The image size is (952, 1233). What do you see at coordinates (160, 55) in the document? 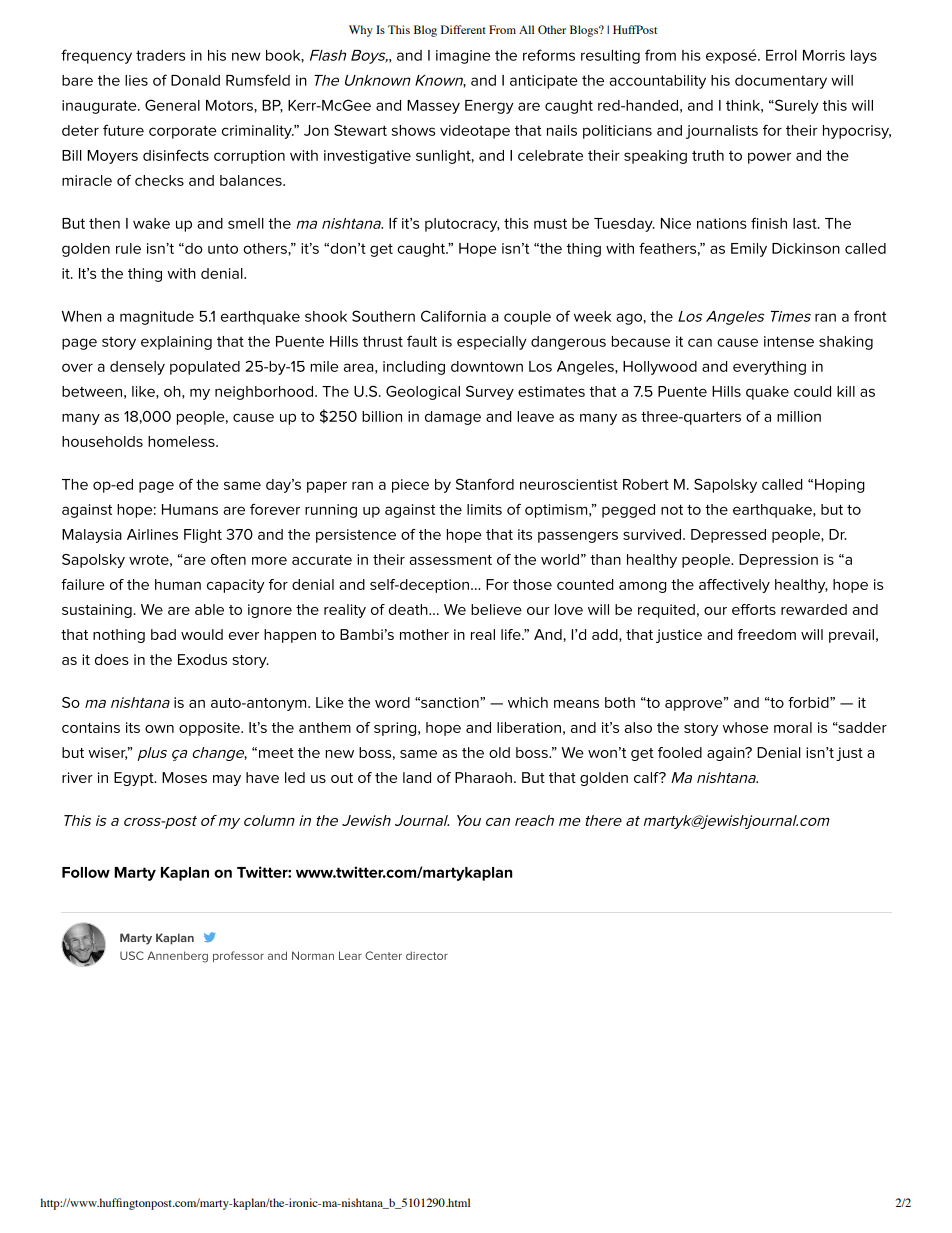
I see `traders` at bounding box center [160, 55].
